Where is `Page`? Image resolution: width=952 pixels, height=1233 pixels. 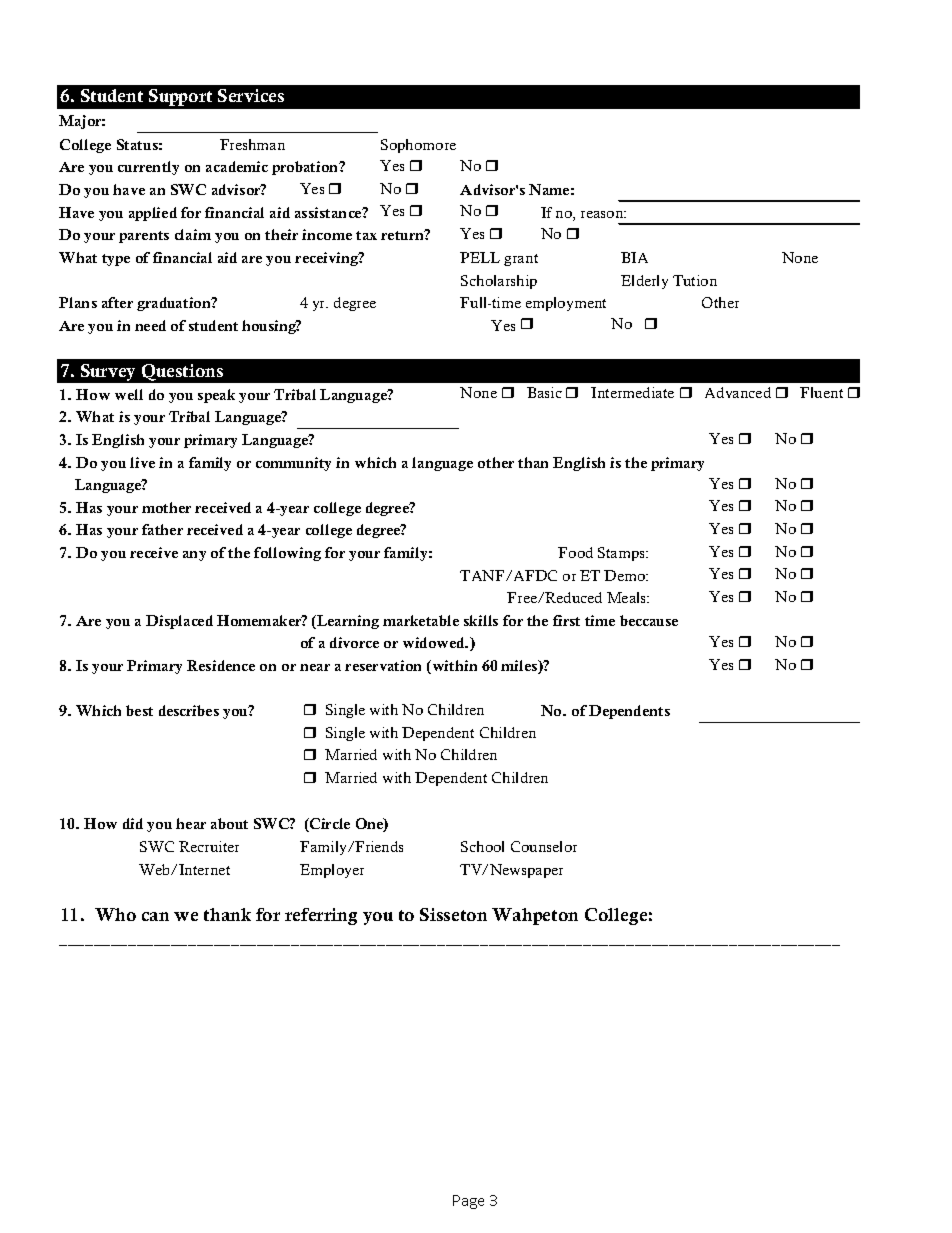 Page is located at coordinates (468, 1202).
